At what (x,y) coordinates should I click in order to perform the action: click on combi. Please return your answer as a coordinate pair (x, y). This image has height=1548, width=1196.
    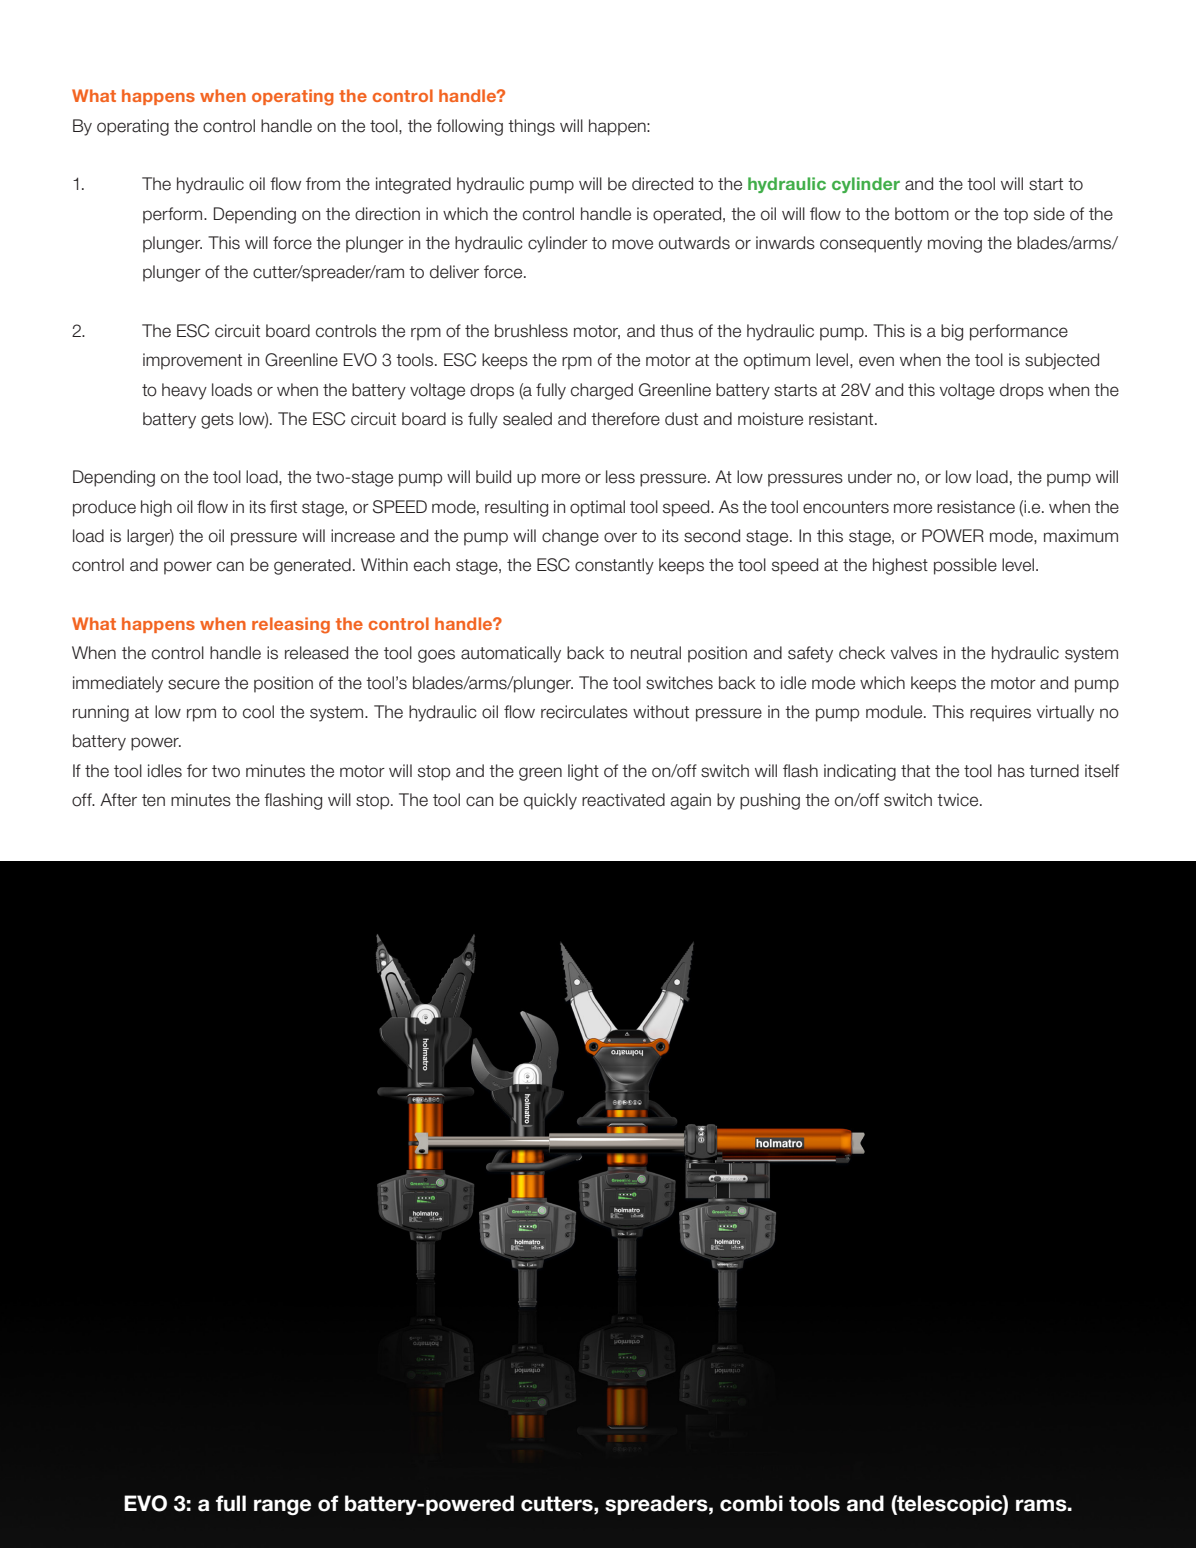
    Looking at the image, I should click on (751, 1503).
